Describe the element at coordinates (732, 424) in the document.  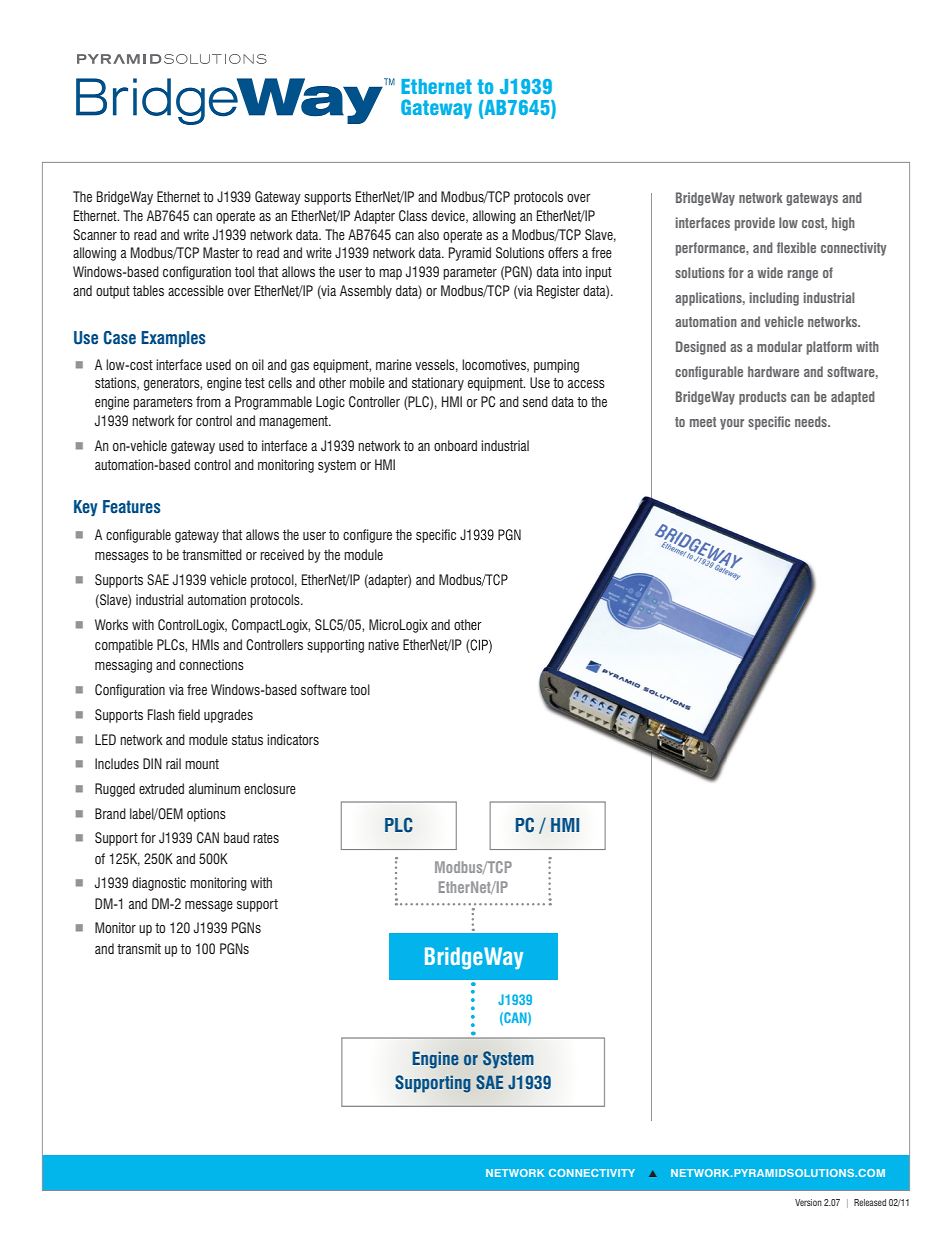
I see `your` at that location.
